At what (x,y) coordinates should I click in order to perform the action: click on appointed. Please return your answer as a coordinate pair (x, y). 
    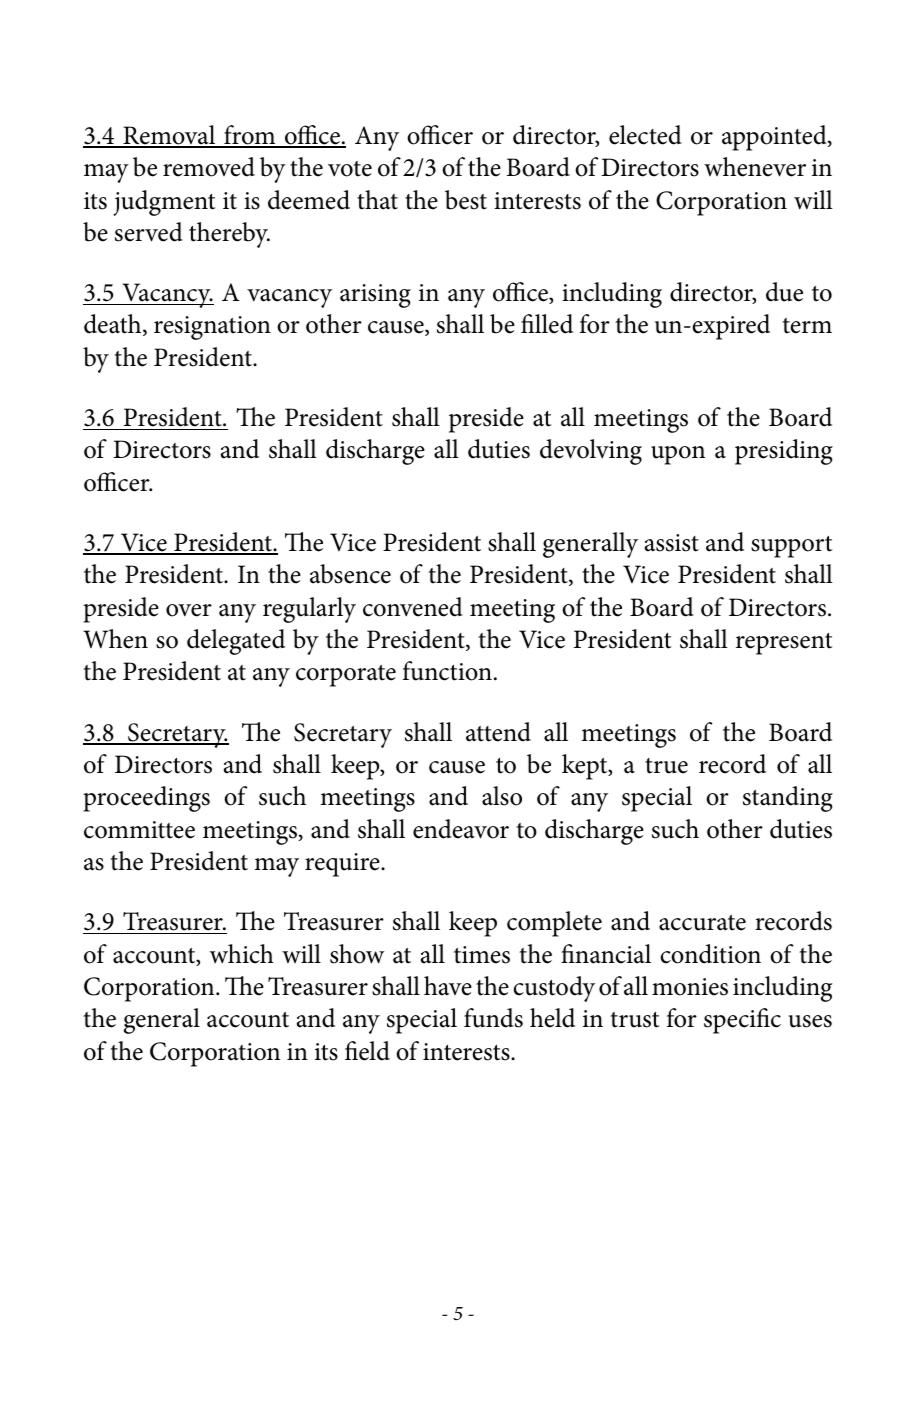
    Looking at the image, I should click on (775, 138).
